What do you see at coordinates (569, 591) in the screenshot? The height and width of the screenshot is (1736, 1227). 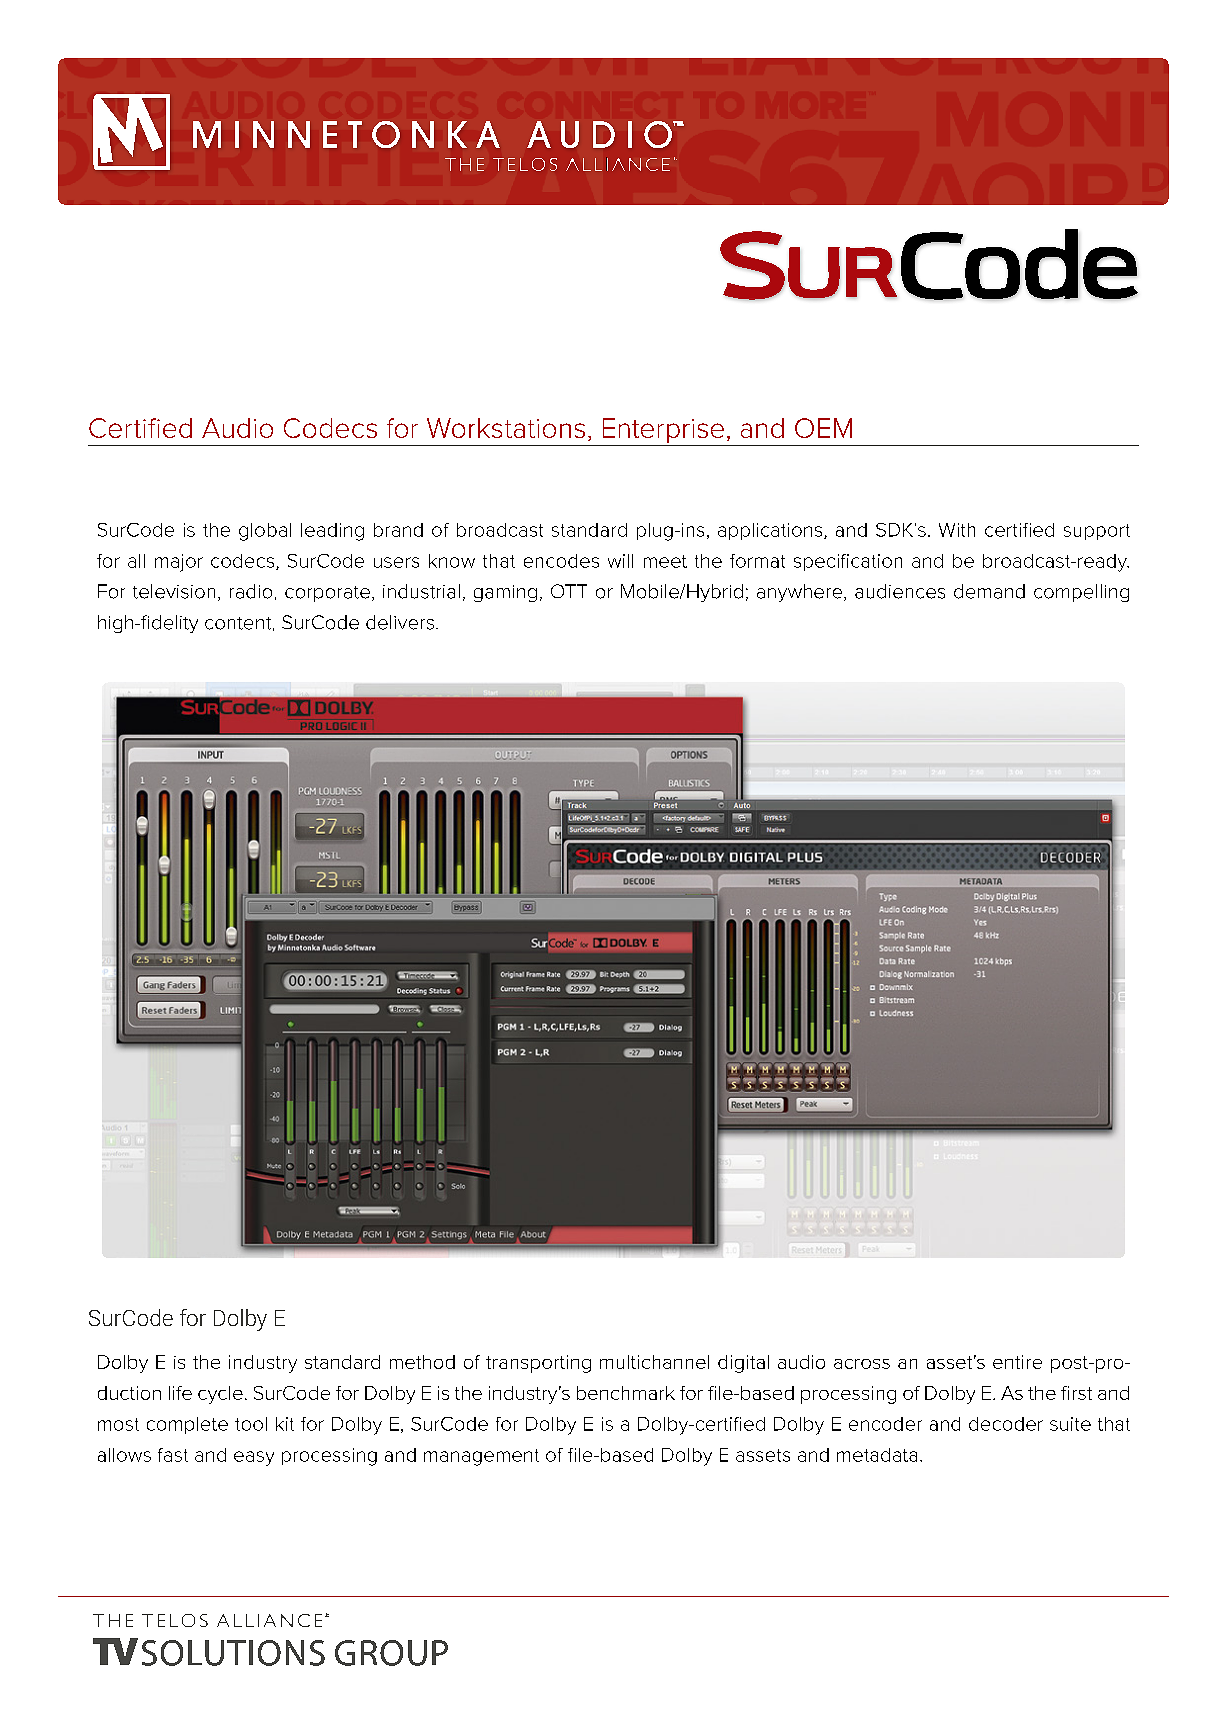 I see `OTT` at bounding box center [569, 591].
